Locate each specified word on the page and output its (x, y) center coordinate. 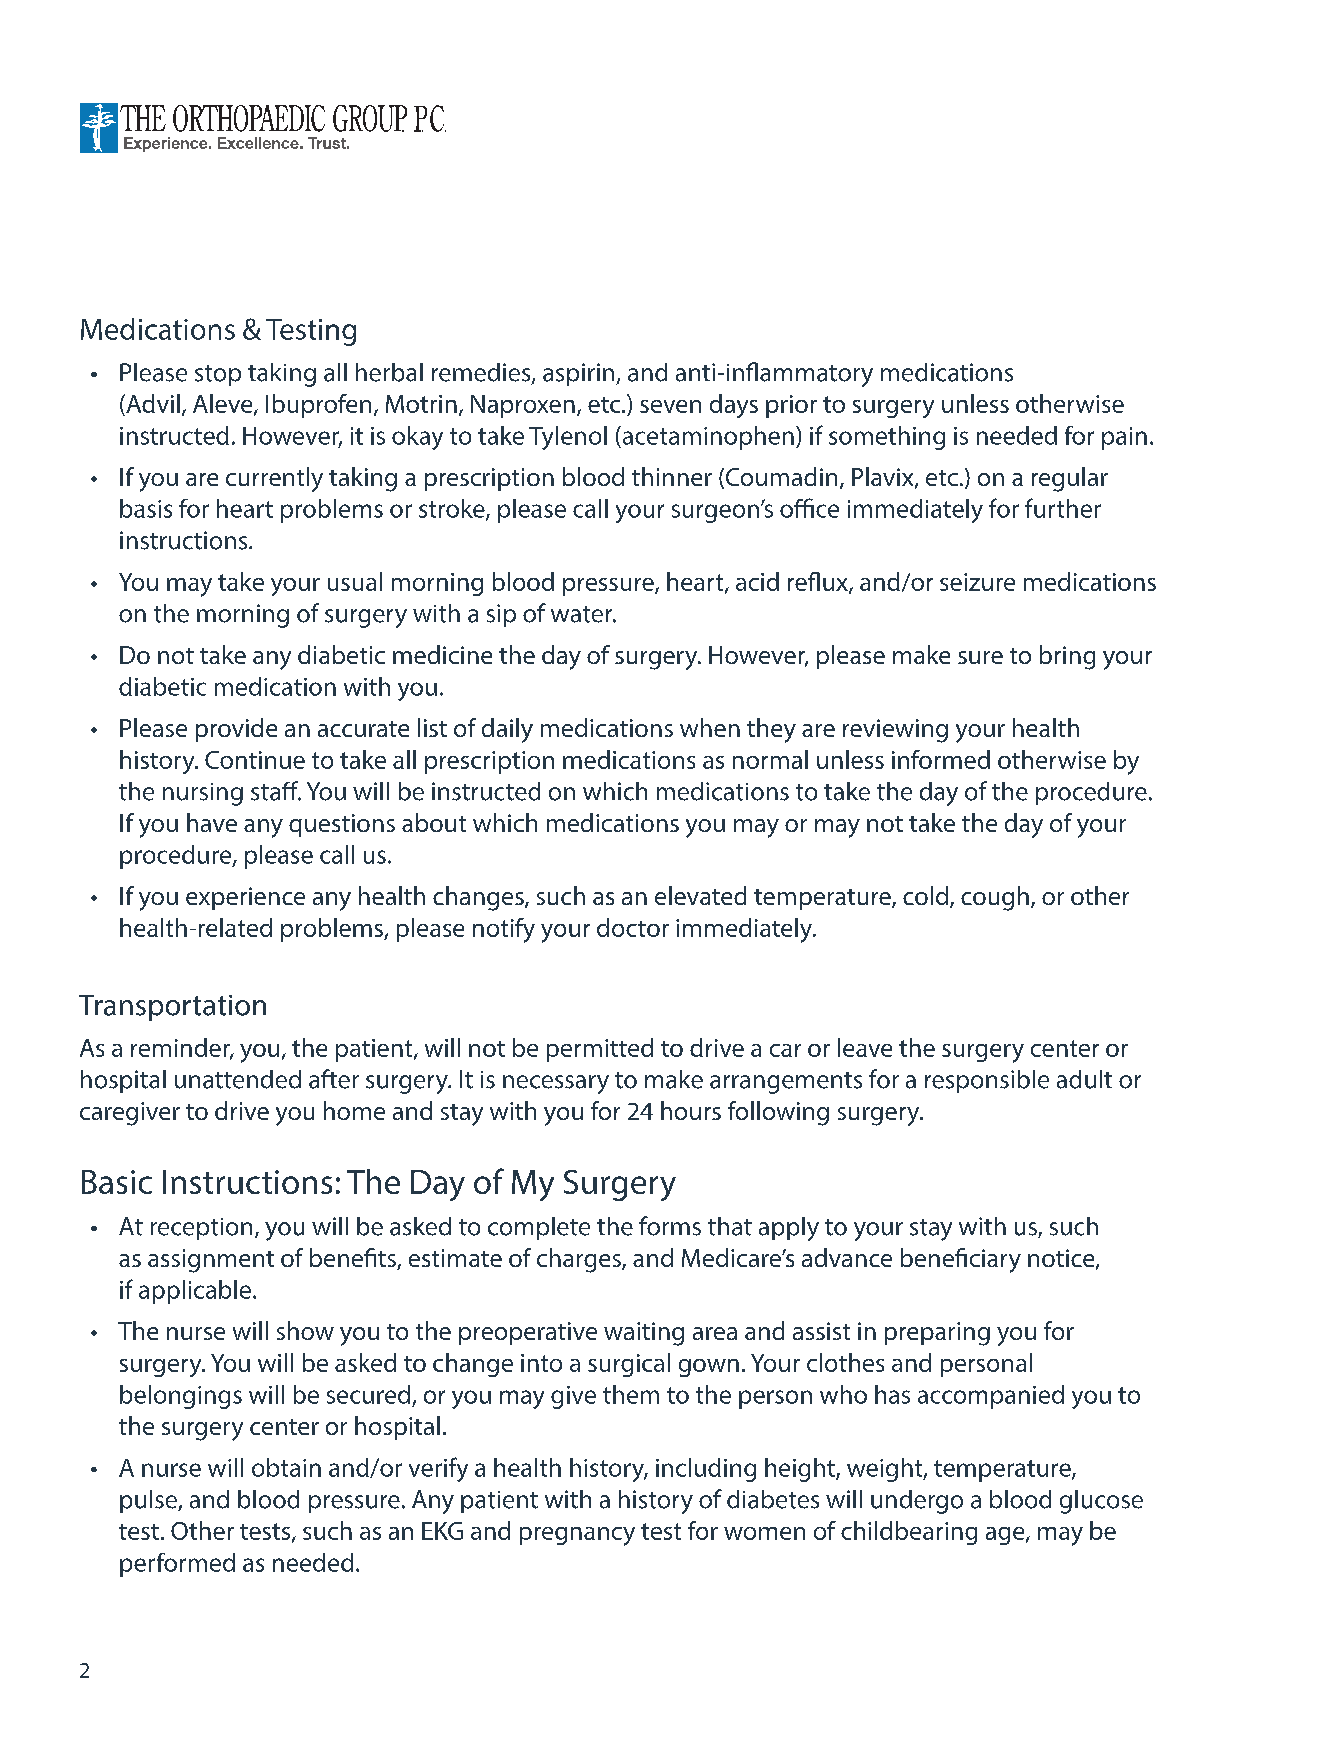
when (710, 727)
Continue (255, 760)
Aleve (224, 404)
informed (941, 759)
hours (691, 1110)
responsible (987, 1081)
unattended (238, 1079)
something (887, 438)
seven (670, 406)
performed (177, 1565)
